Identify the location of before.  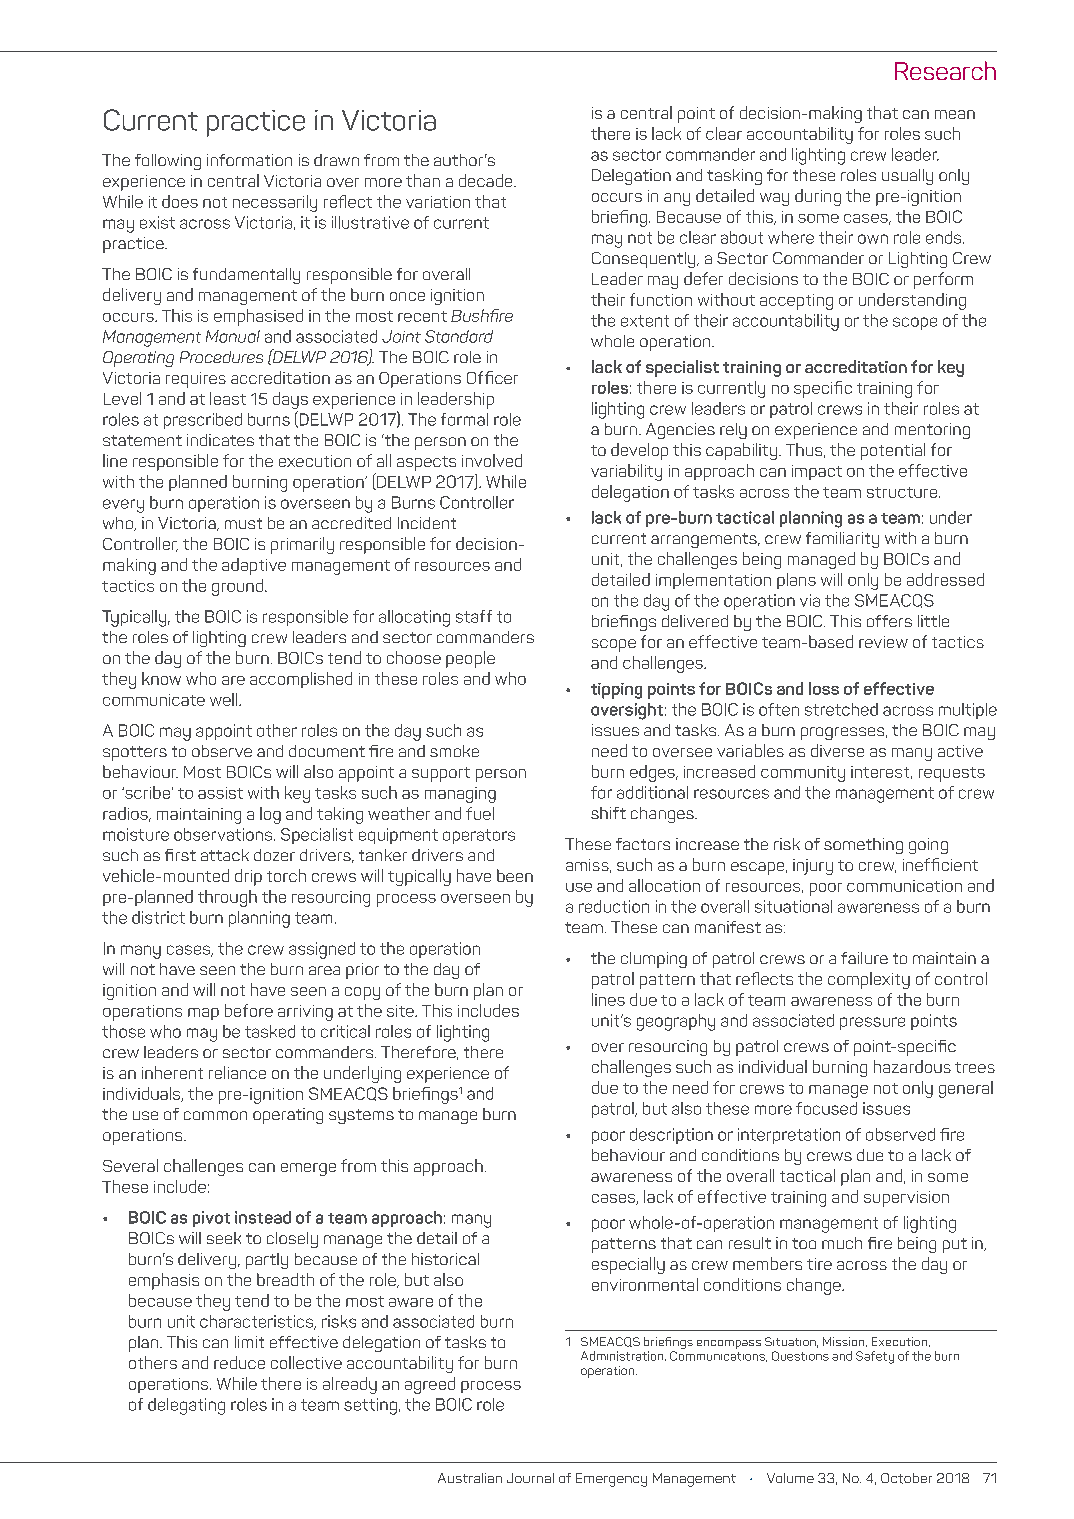
(249, 1010).
